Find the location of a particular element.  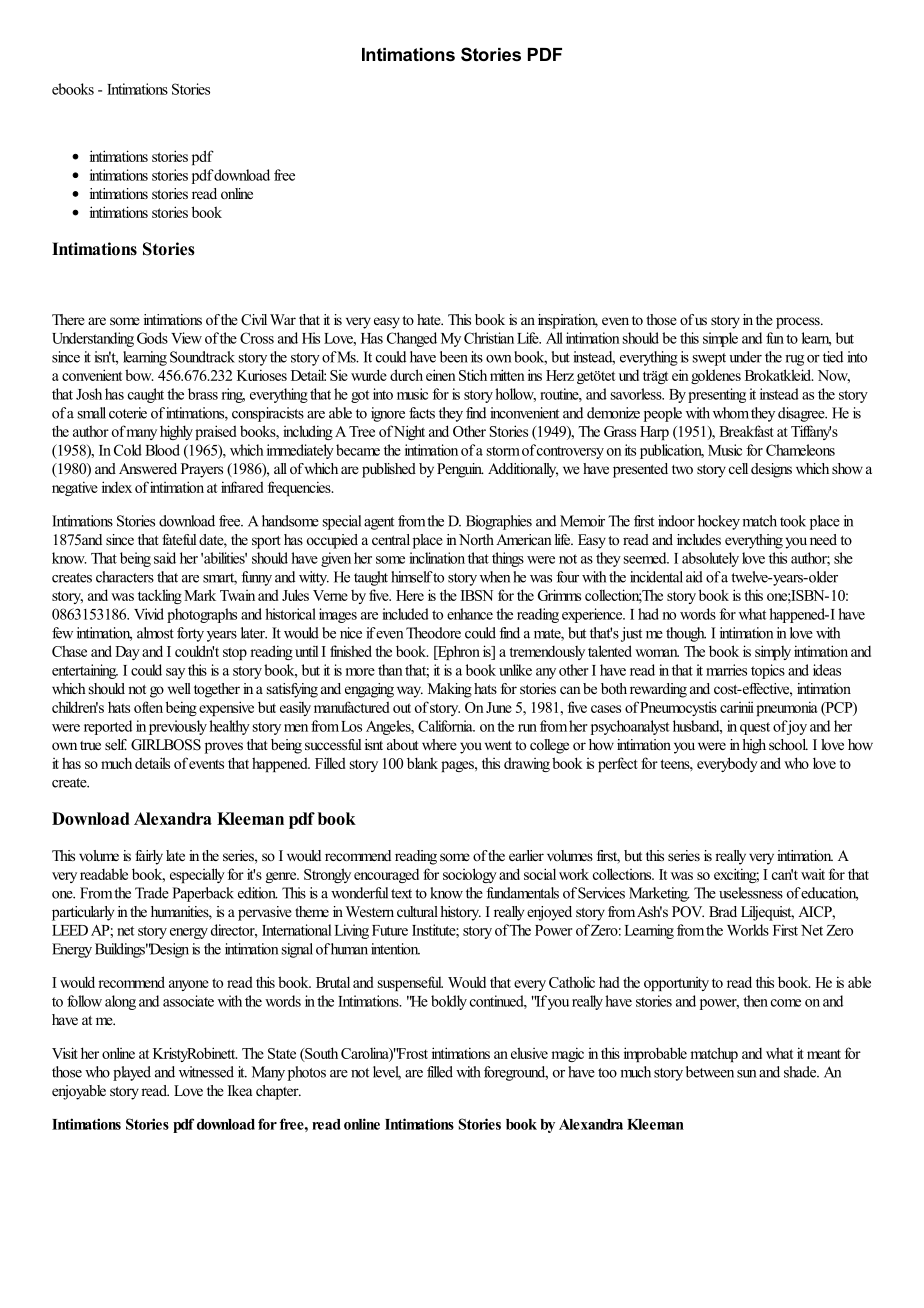

played is located at coordinates (132, 1073).
